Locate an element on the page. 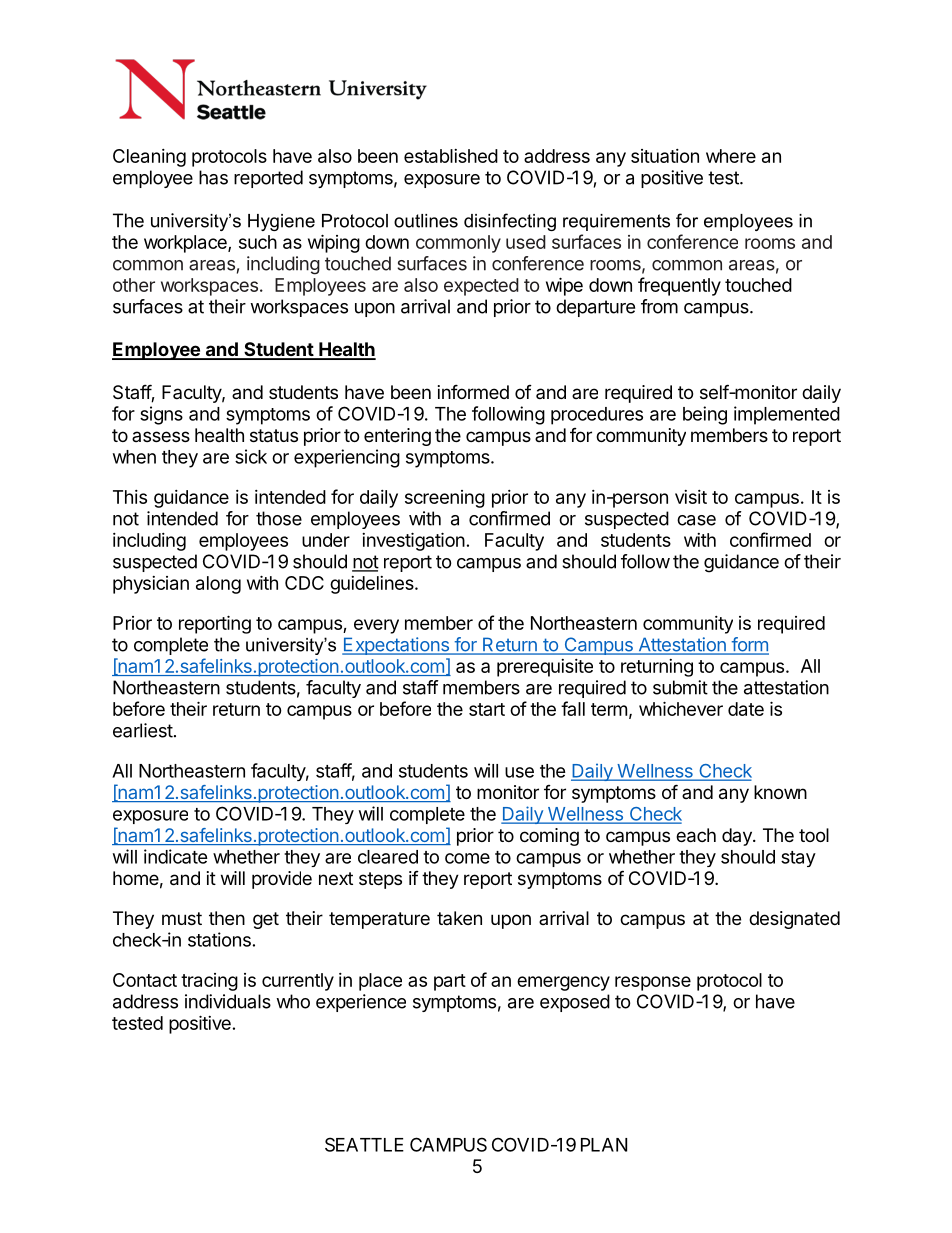  sick is located at coordinates (251, 456).
